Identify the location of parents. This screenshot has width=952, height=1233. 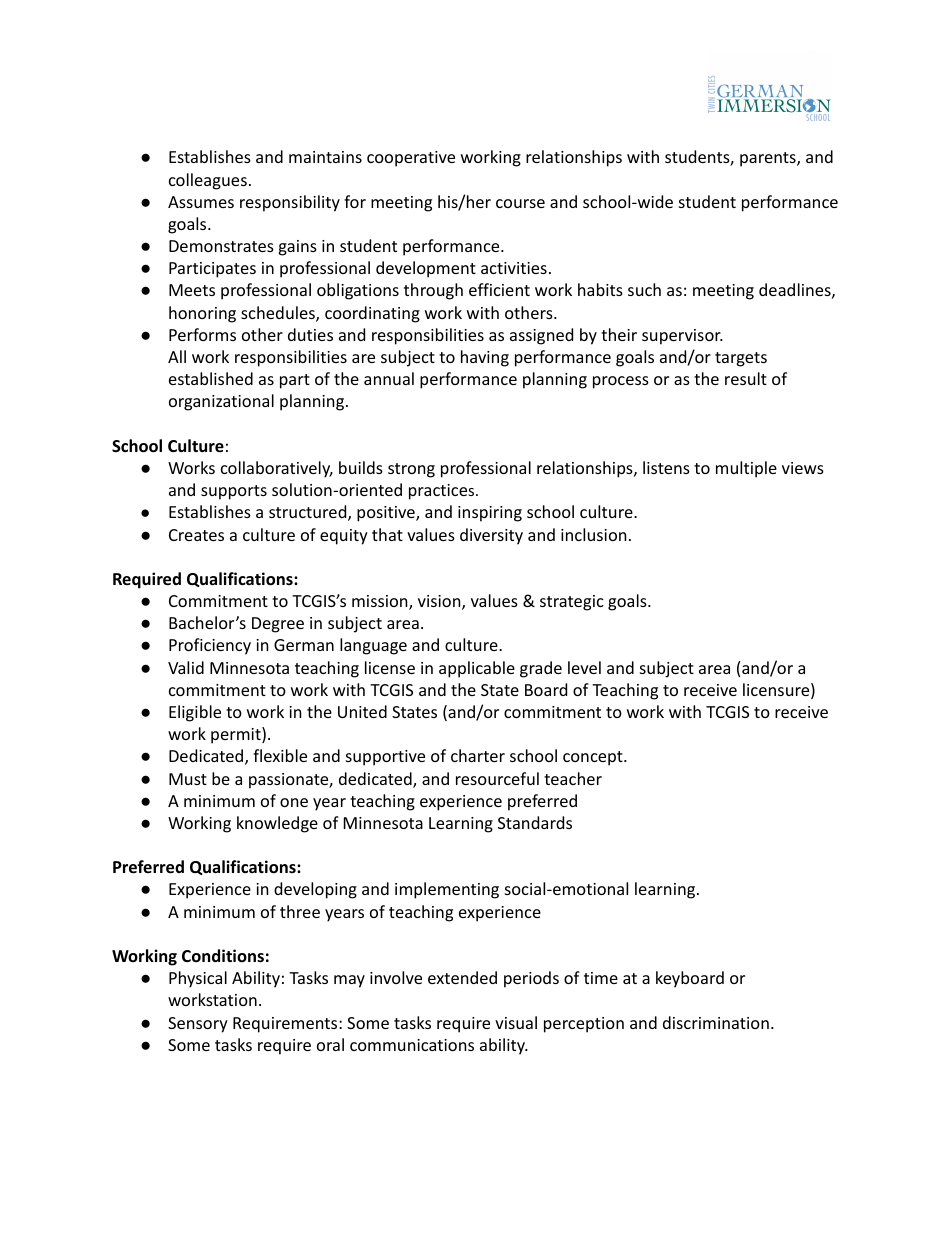
(769, 159).
